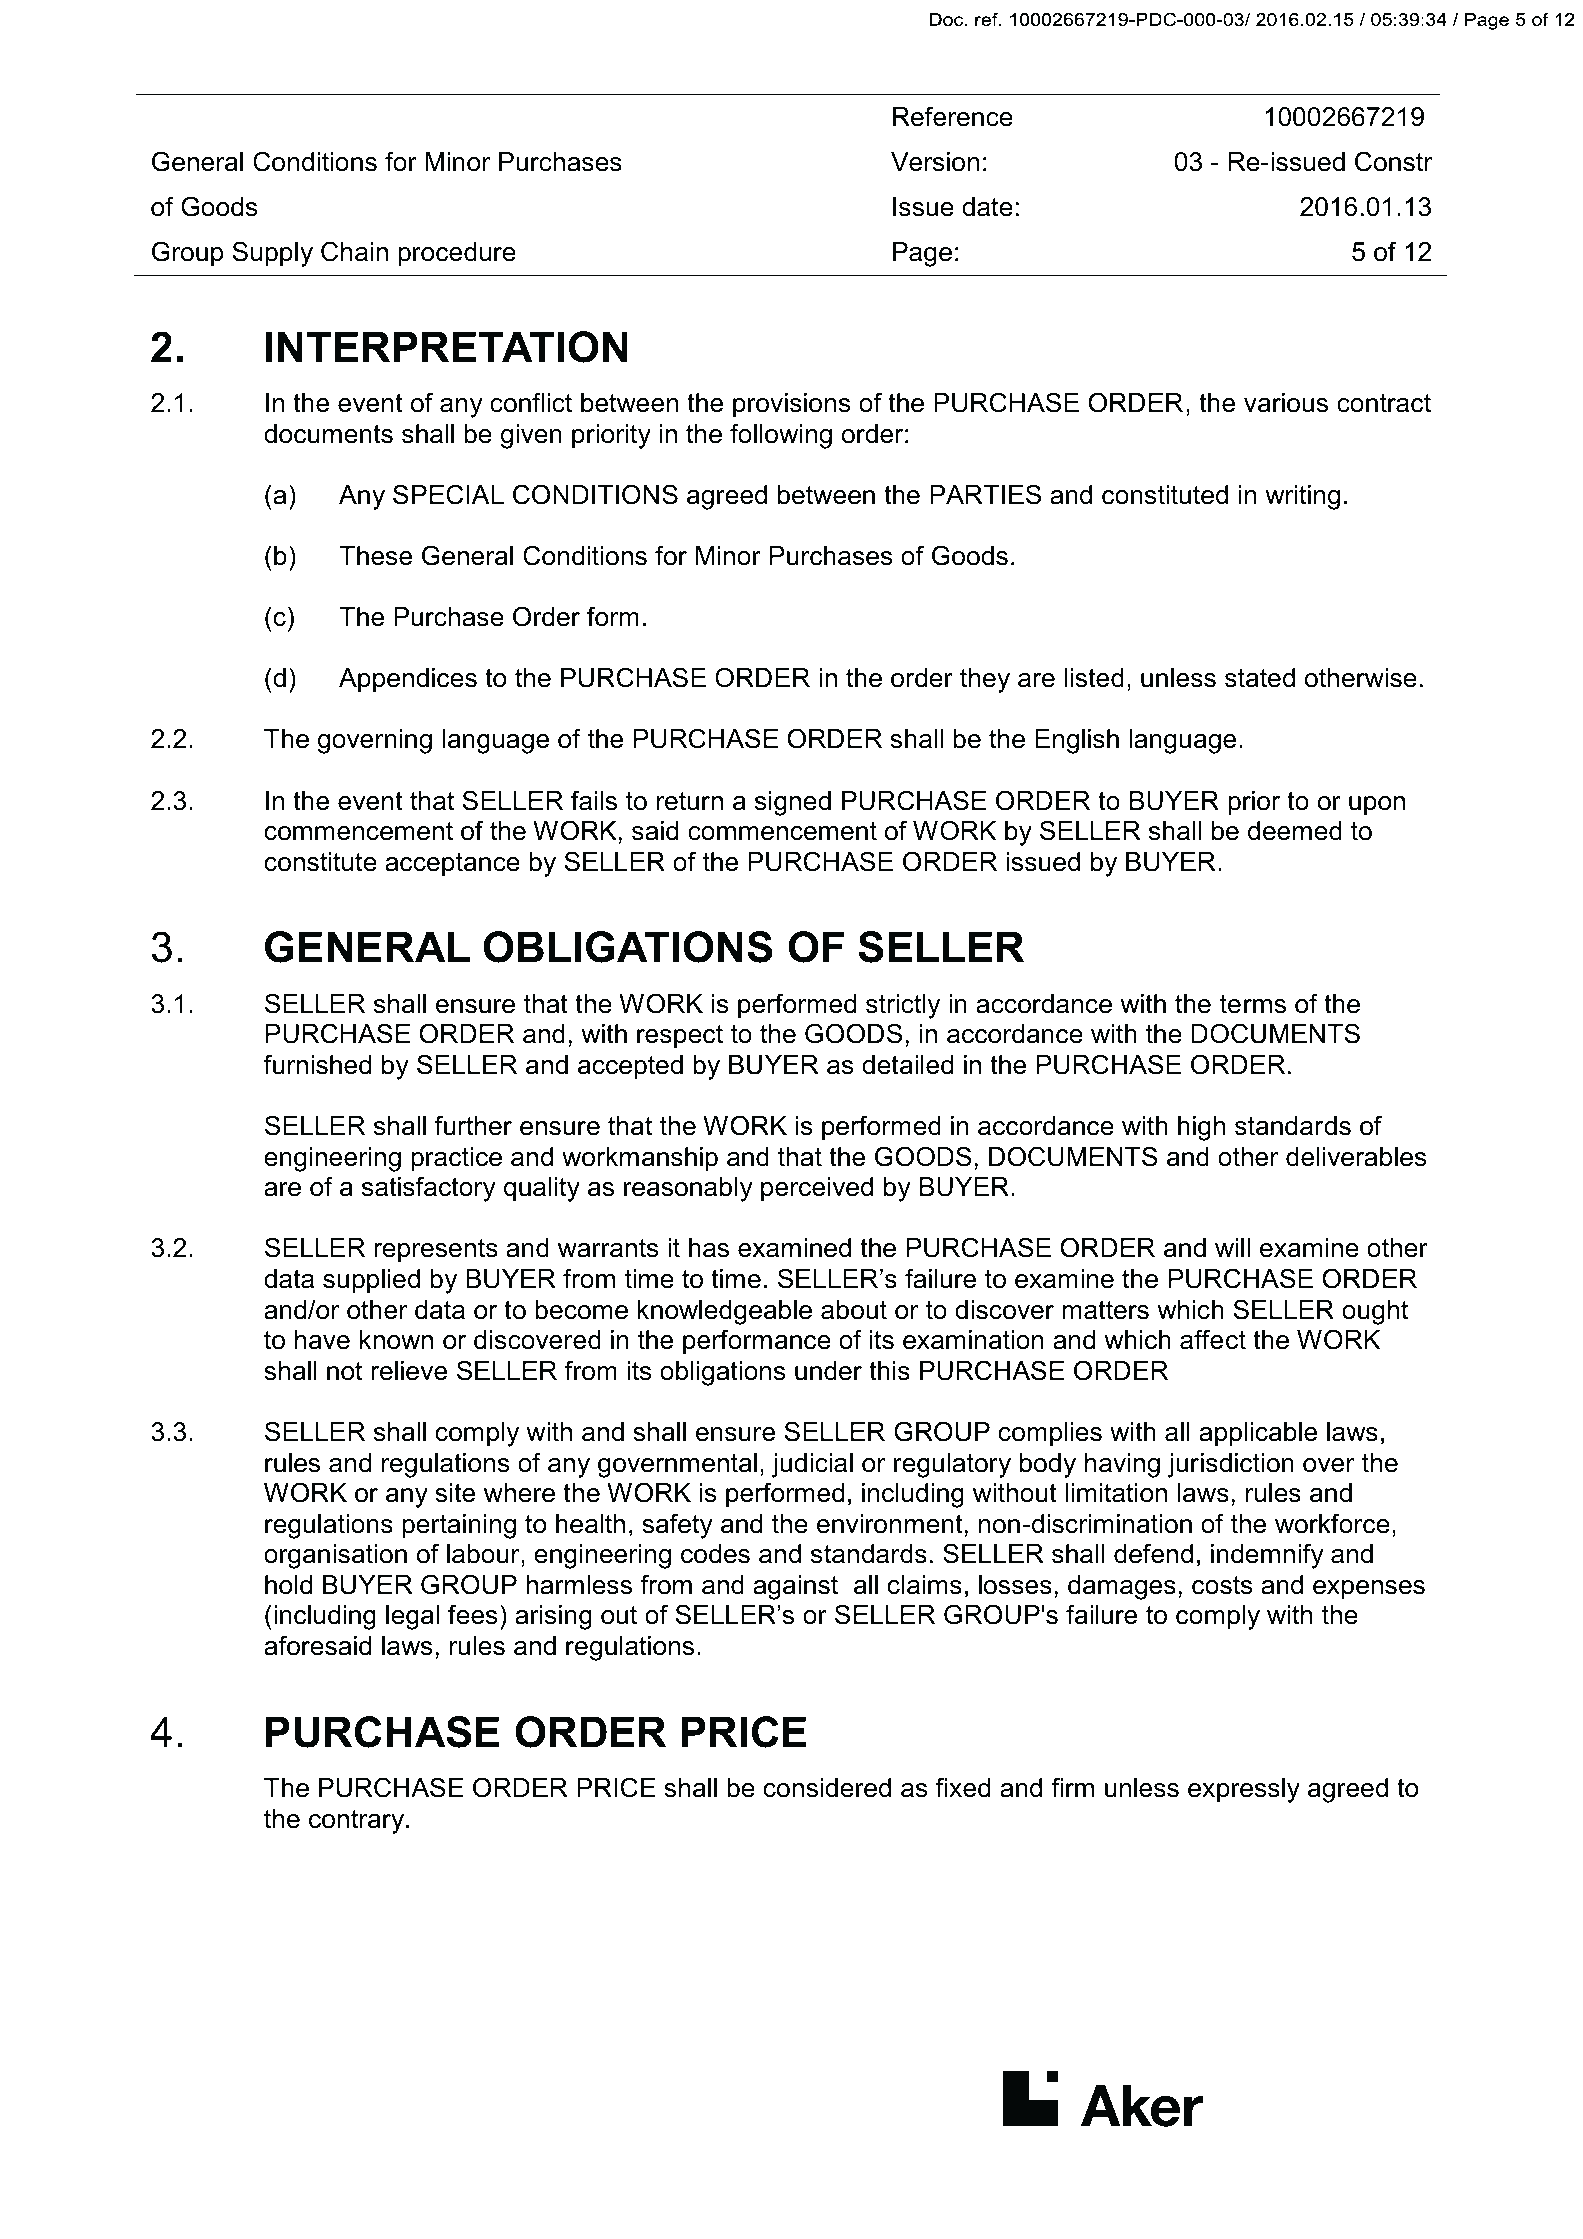 The height and width of the document is (2239, 1583). What do you see at coordinates (828, 1371) in the document?
I see `under` at bounding box center [828, 1371].
